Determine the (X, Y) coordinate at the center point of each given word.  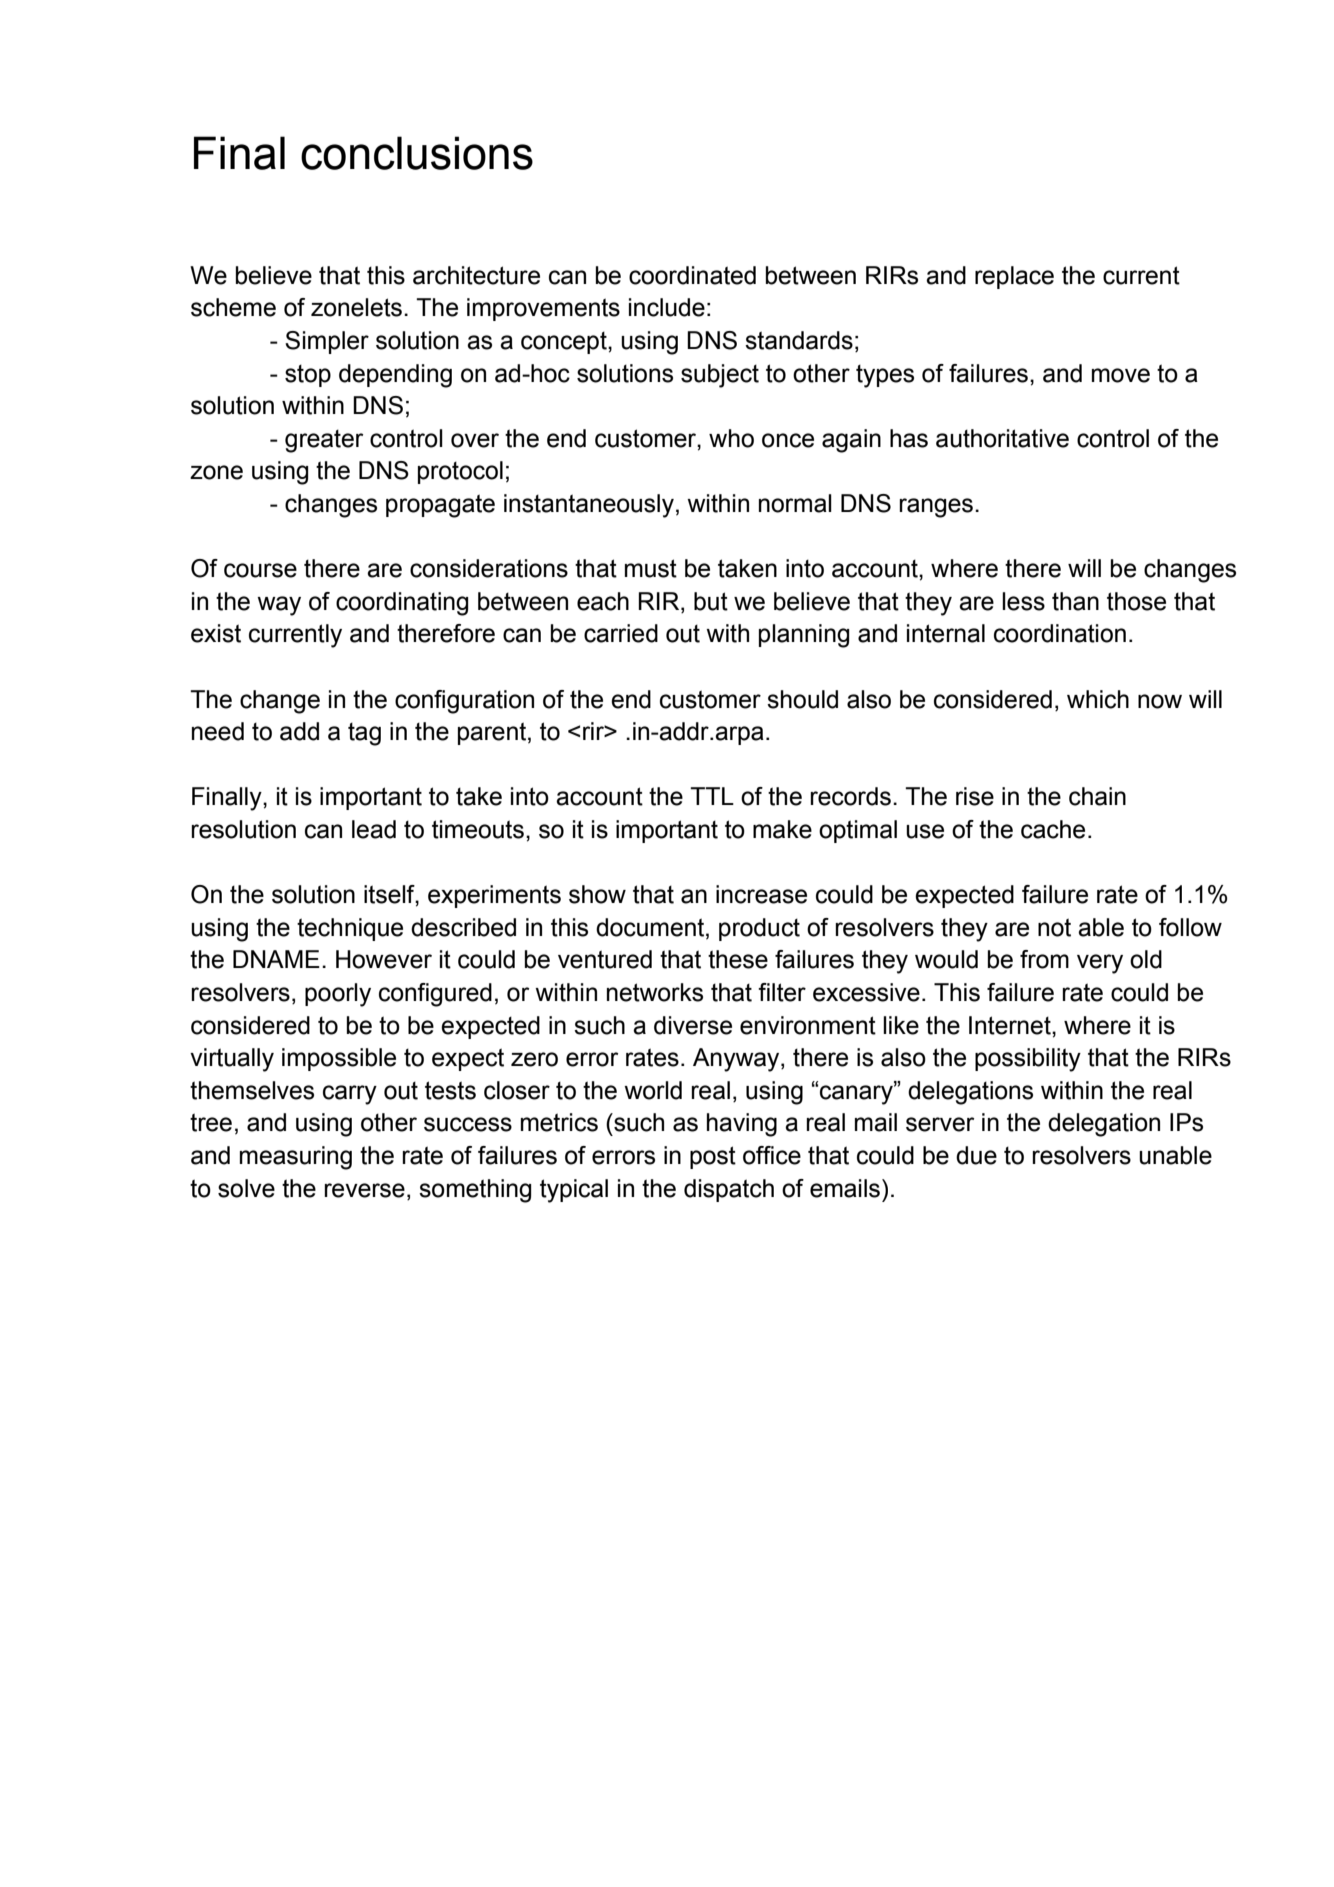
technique (350, 929)
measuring (296, 1158)
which (1098, 699)
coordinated (692, 275)
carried (621, 633)
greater (324, 441)
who (731, 438)
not (1054, 927)
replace (1014, 277)
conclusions (417, 153)
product (759, 929)
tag (364, 734)
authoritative (1002, 438)
